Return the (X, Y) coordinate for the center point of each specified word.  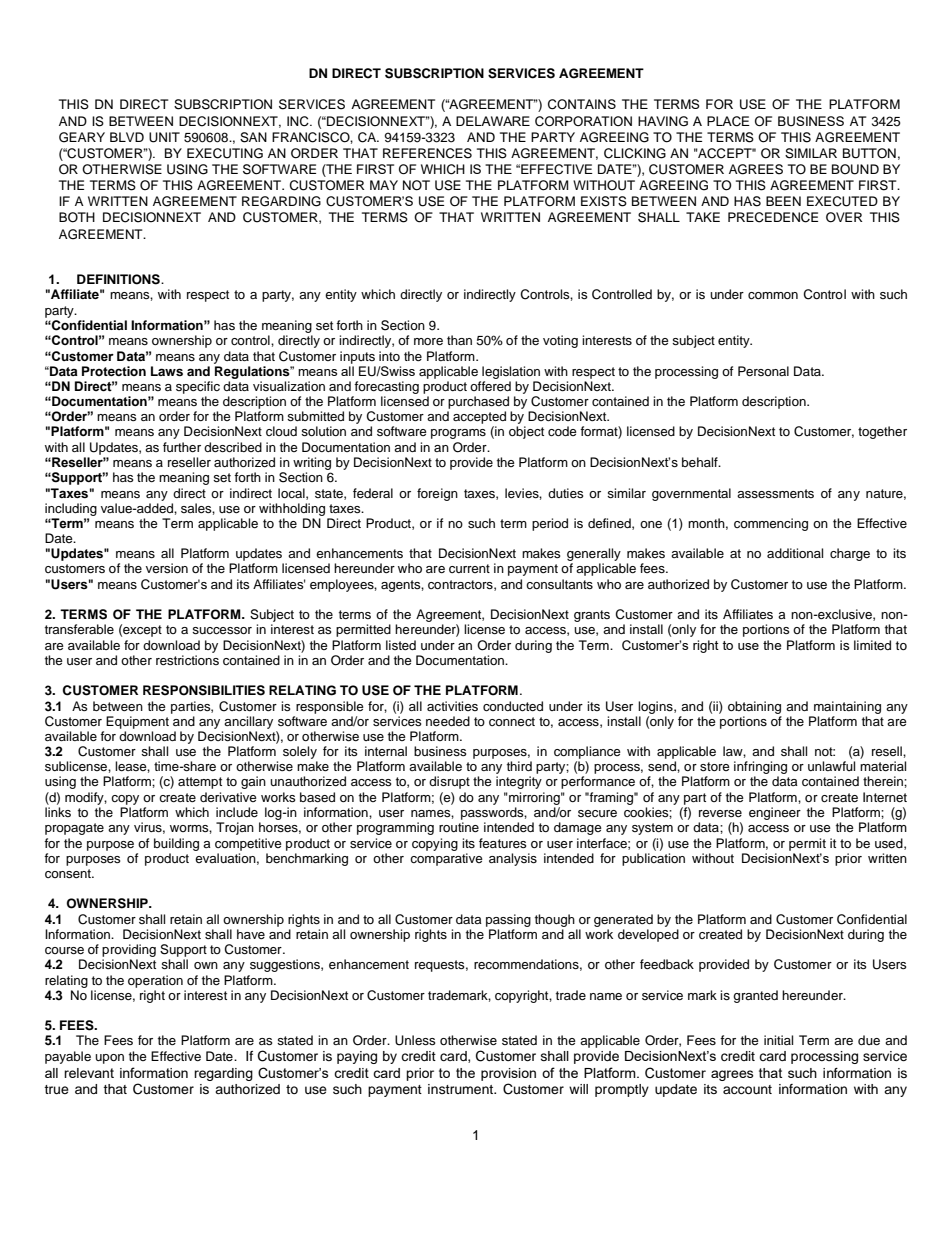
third (519, 766)
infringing (760, 769)
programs (458, 434)
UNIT (164, 137)
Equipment (137, 722)
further (182, 447)
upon (109, 1059)
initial (778, 1040)
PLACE (728, 121)
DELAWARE (493, 121)
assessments (775, 493)
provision (508, 1074)
